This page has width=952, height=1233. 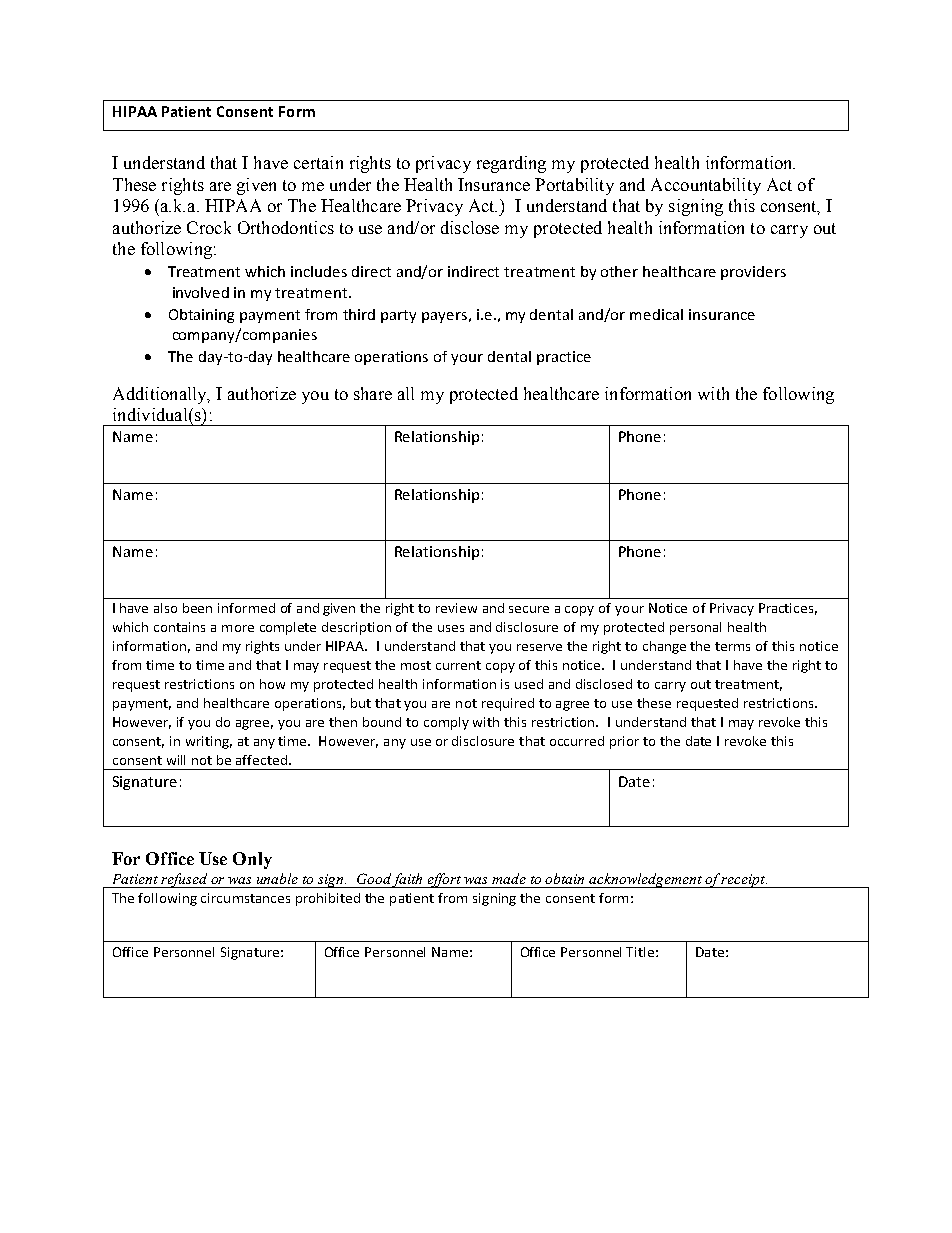 I want to click on been, so click(x=197, y=608).
